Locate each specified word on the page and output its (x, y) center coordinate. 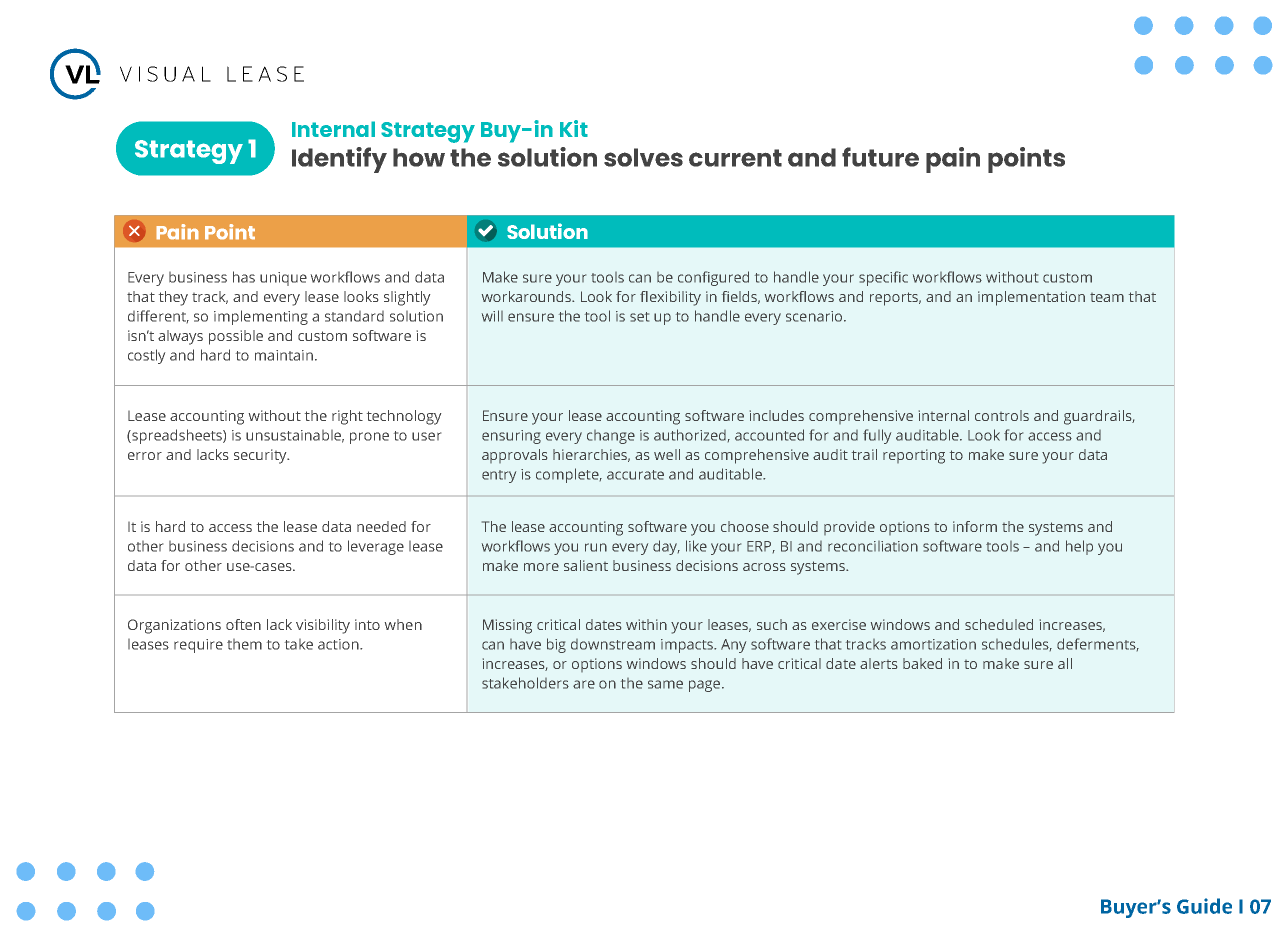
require (198, 646)
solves (643, 157)
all (1065, 663)
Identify (339, 160)
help (1079, 547)
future (880, 157)
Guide (1204, 906)
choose (745, 526)
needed (381, 526)
